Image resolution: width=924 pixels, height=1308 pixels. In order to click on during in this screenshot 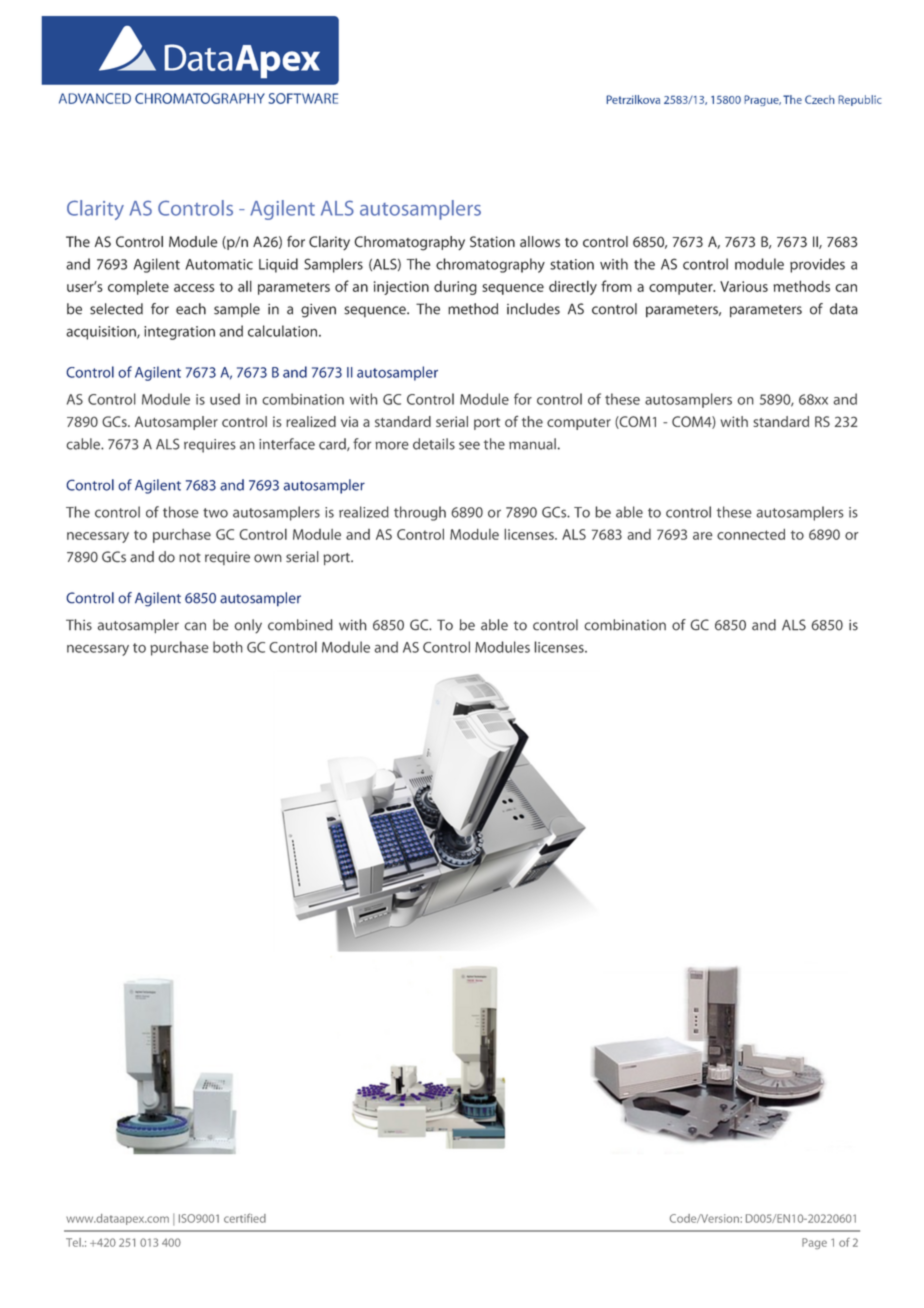, I will do `click(455, 287)`.
